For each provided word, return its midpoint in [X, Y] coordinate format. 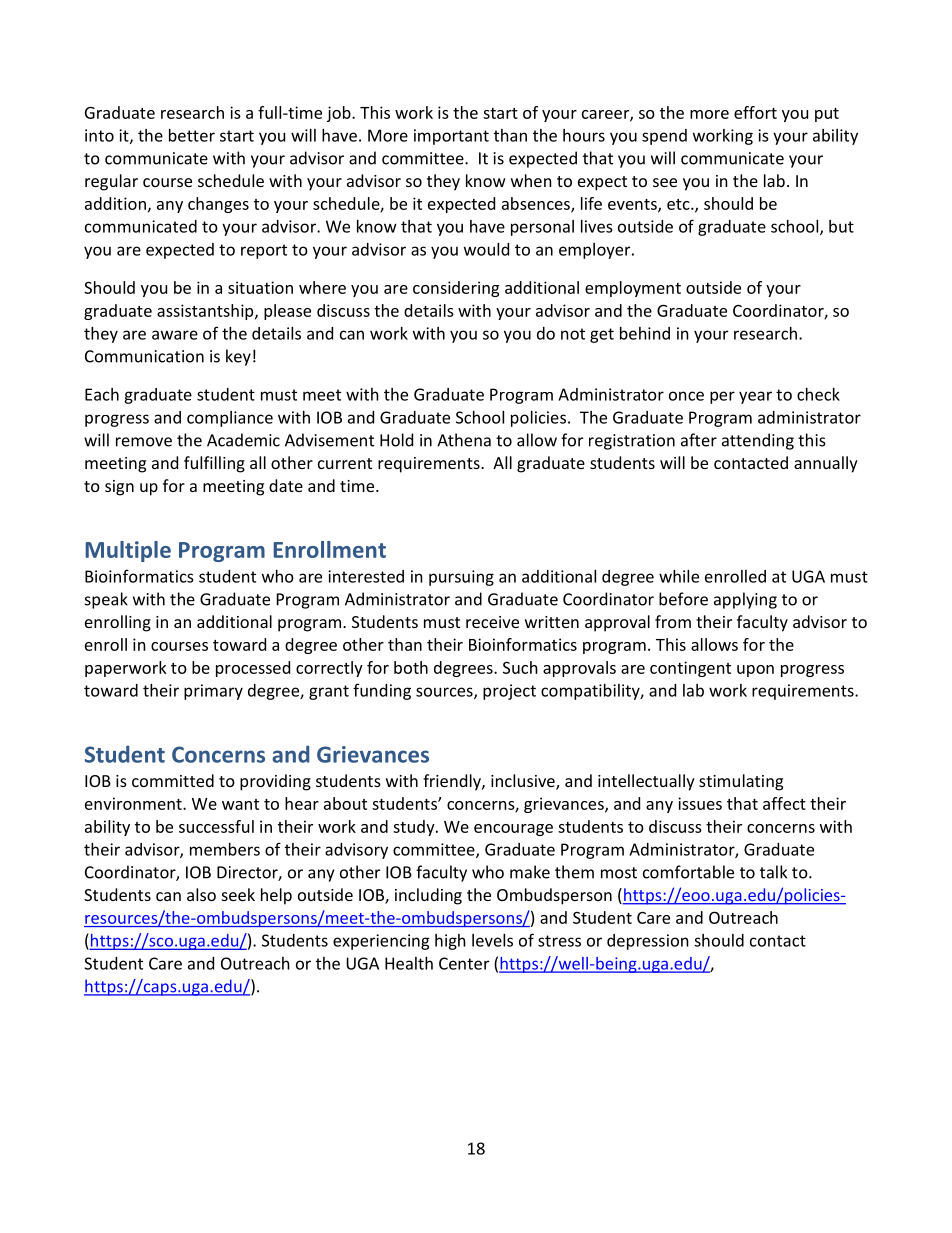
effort [755, 112]
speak [106, 600]
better [192, 135]
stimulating [741, 782]
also [201, 894]
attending [758, 441]
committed [173, 780]
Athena [464, 440]
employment [633, 289]
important [451, 137]
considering [456, 289]
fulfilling [214, 464]
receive [492, 622]
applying [745, 600]
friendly [453, 782]
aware [175, 335]
